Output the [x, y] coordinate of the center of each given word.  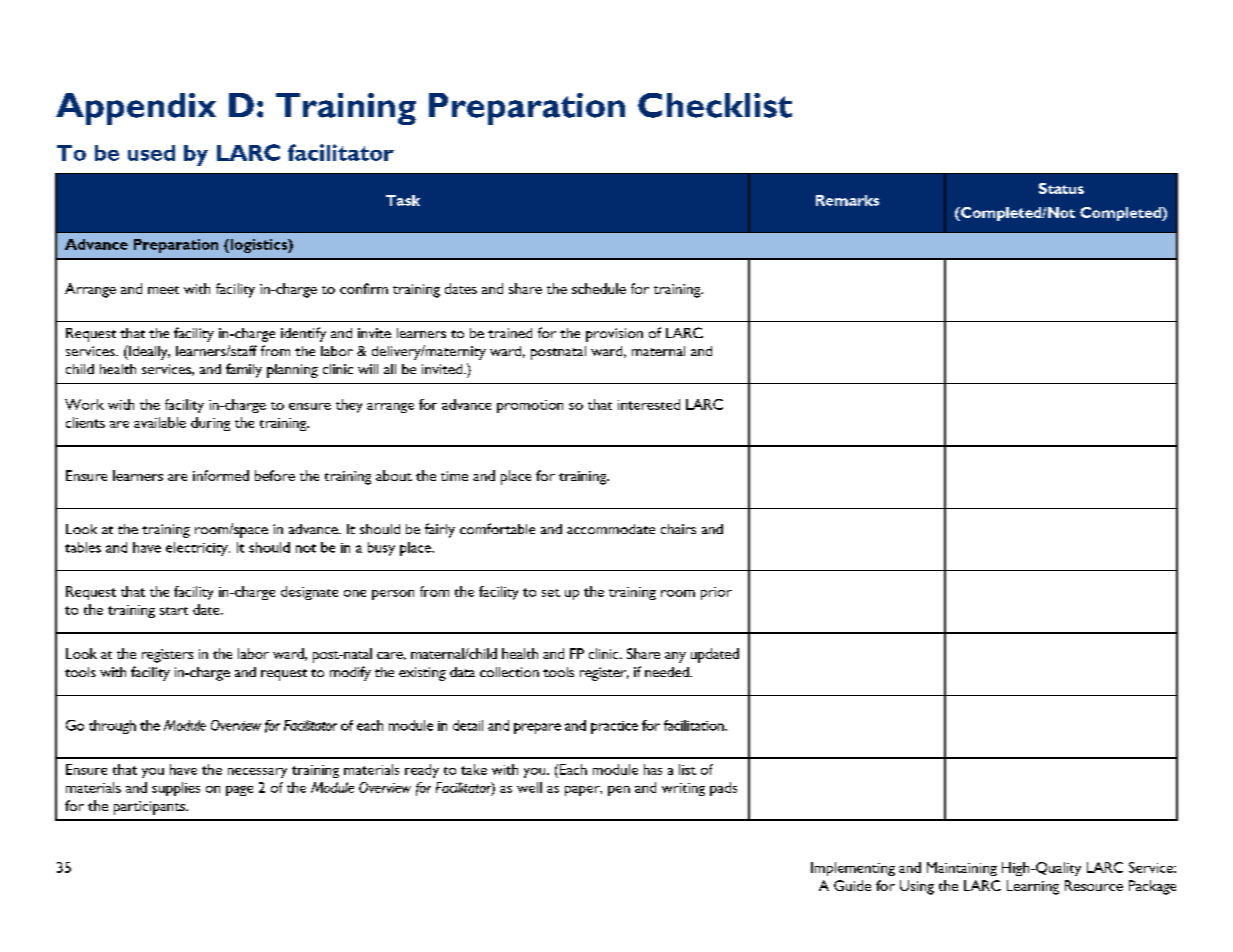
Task [403, 200]
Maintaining [962, 869]
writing [683, 789]
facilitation [695, 725]
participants [150, 808]
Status [1061, 188]
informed [221, 475]
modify [350, 673]
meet [163, 290]
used [151, 153]
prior [716, 593]
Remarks [847, 200]
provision [614, 335]
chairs [678, 529]
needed [668, 672]
